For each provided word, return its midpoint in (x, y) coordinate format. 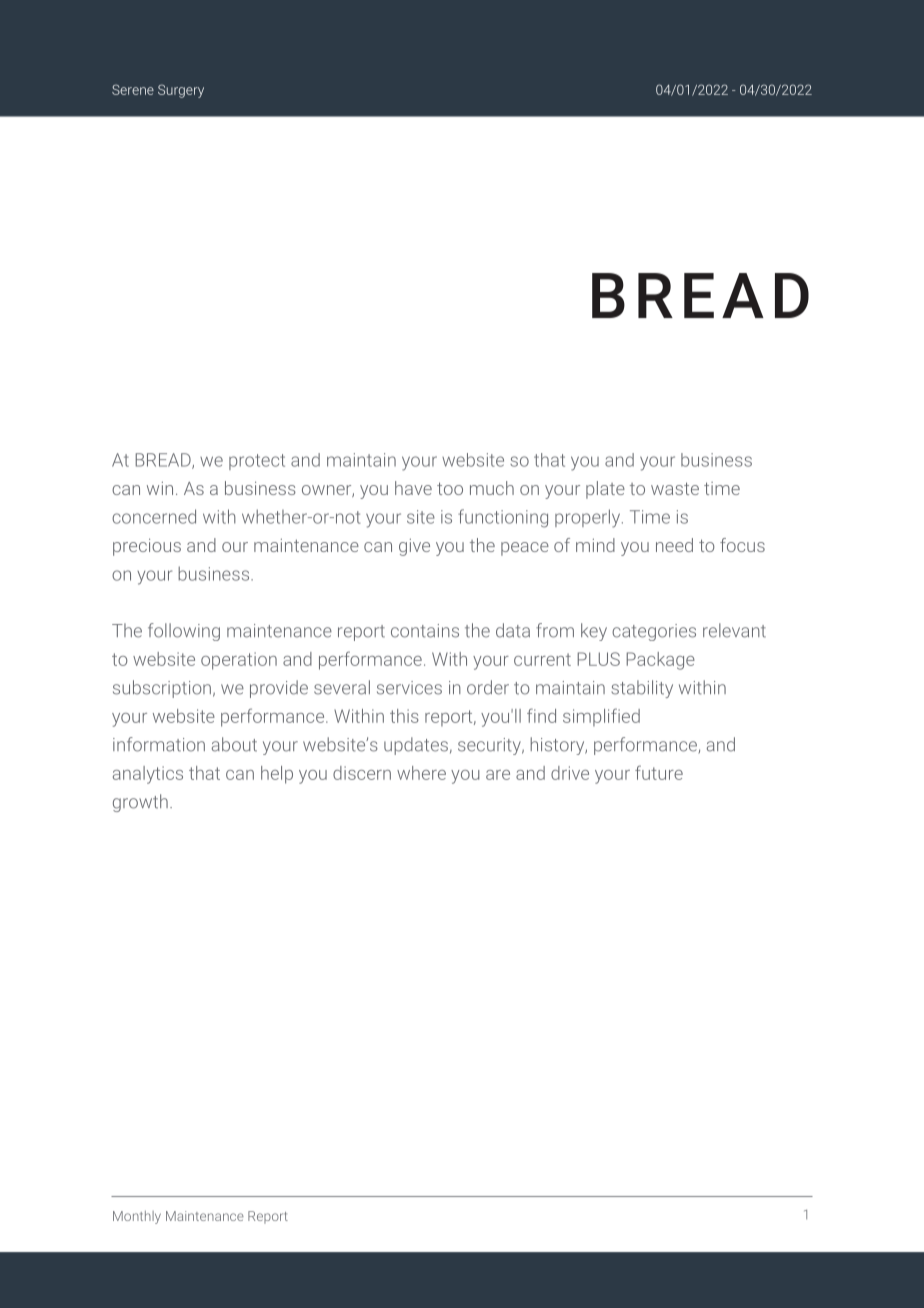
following (184, 632)
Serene (133, 89)
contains (425, 631)
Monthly (137, 1217)
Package (660, 661)
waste (675, 488)
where (421, 773)
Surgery (181, 91)
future (659, 772)
